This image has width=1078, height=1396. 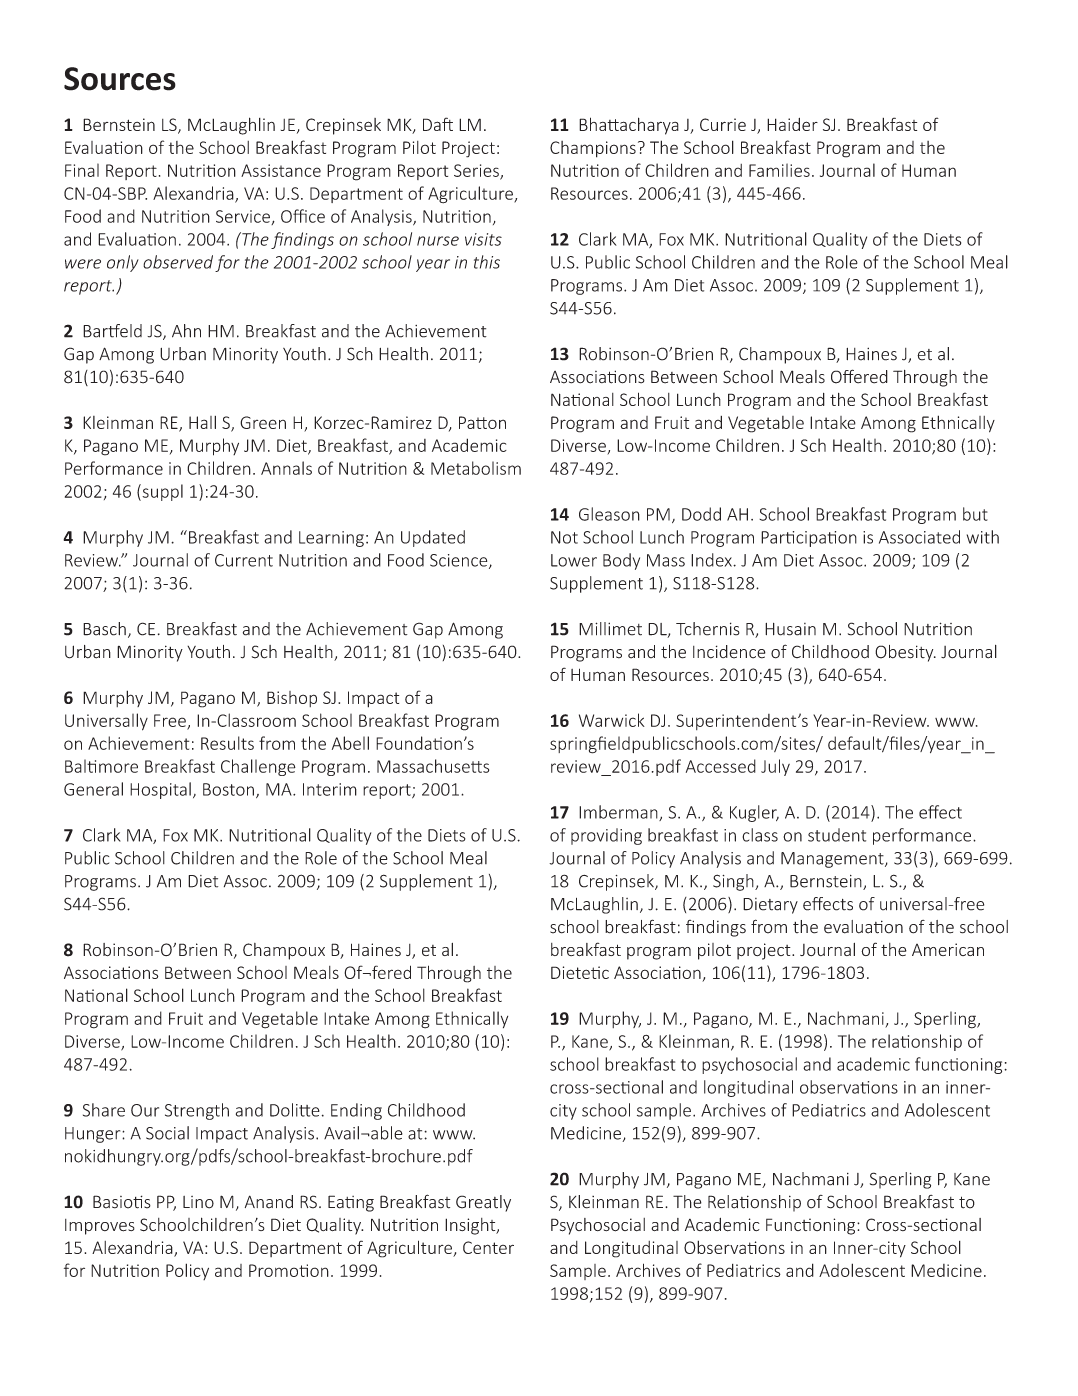 What do you see at coordinates (160, 790) in the image?
I see `Hospital` at bounding box center [160, 790].
